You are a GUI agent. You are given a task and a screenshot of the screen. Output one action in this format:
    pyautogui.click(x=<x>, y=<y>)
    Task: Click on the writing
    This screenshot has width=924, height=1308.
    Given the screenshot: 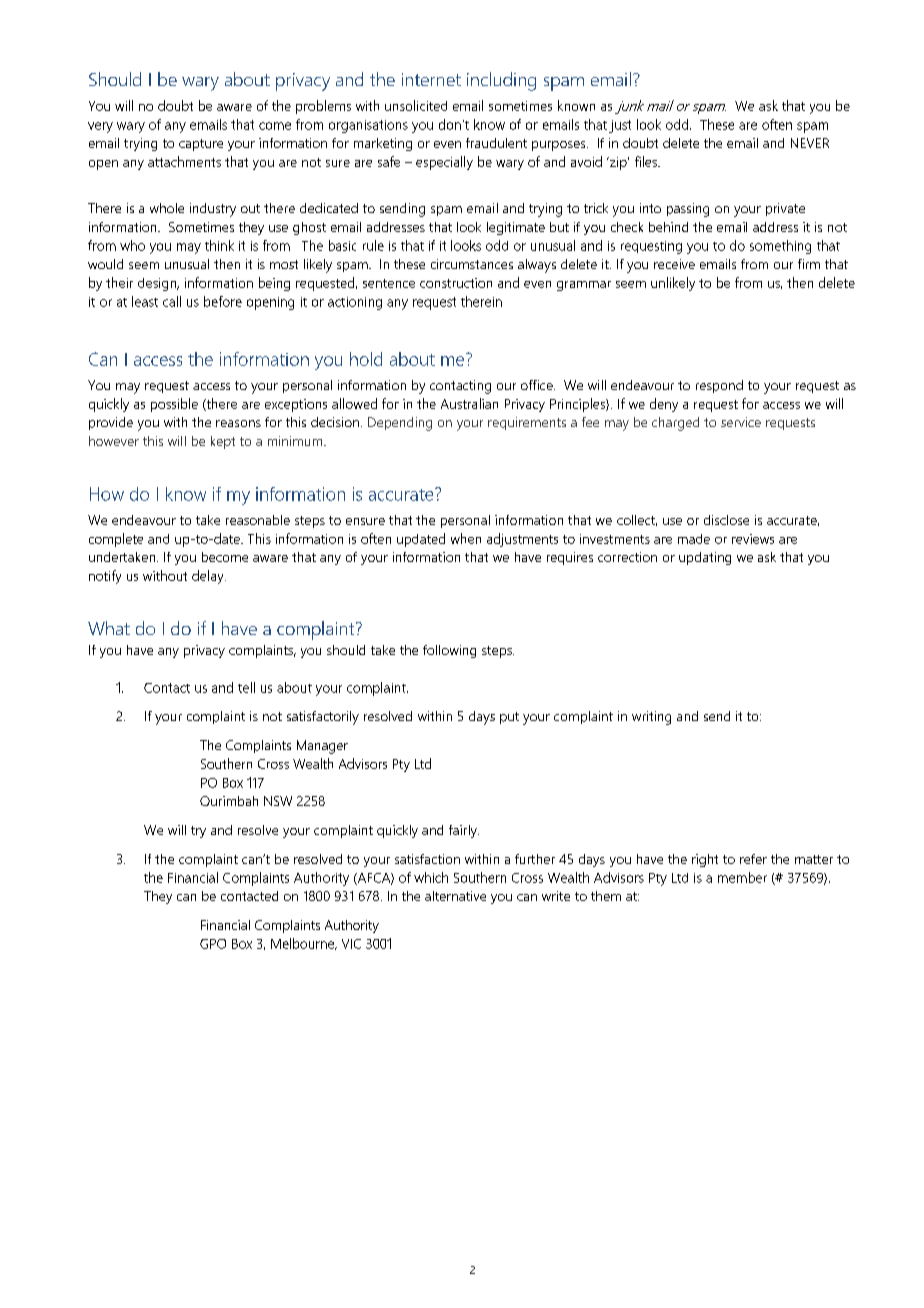 What is the action you would take?
    pyautogui.click(x=651, y=718)
